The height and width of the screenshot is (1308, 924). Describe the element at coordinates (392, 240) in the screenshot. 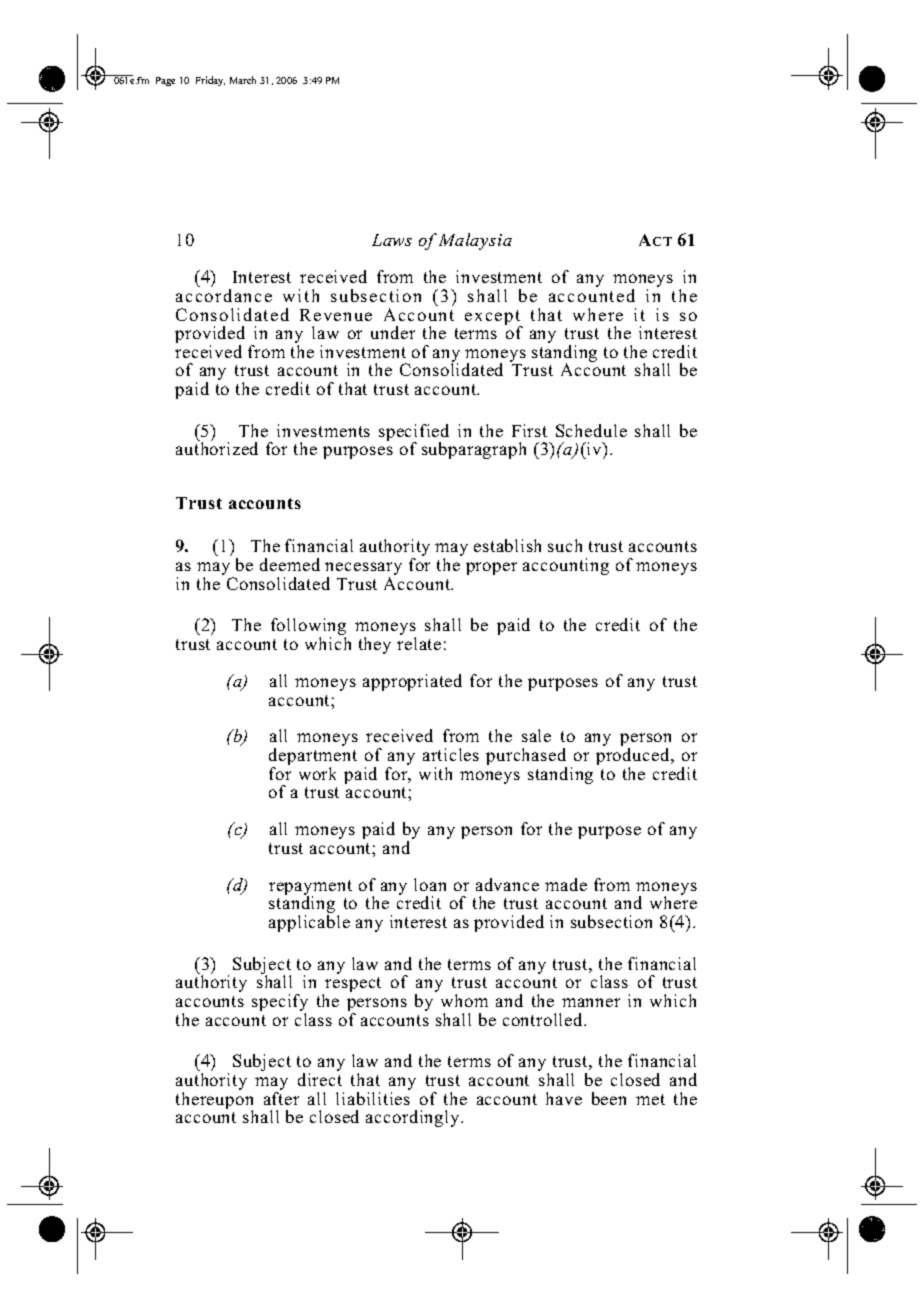

I see `Laws` at that location.
